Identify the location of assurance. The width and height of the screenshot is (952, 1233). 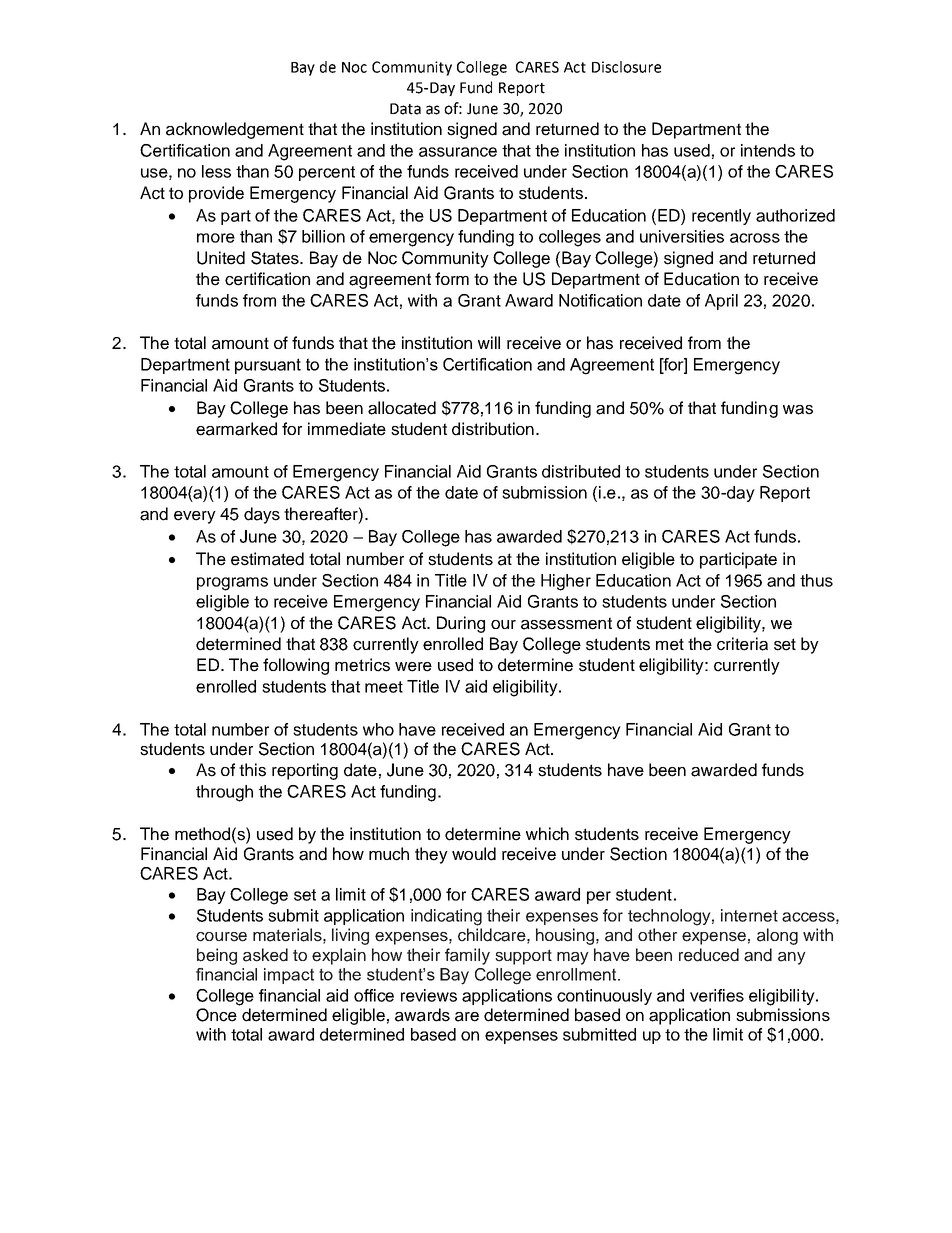
(458, 152).
